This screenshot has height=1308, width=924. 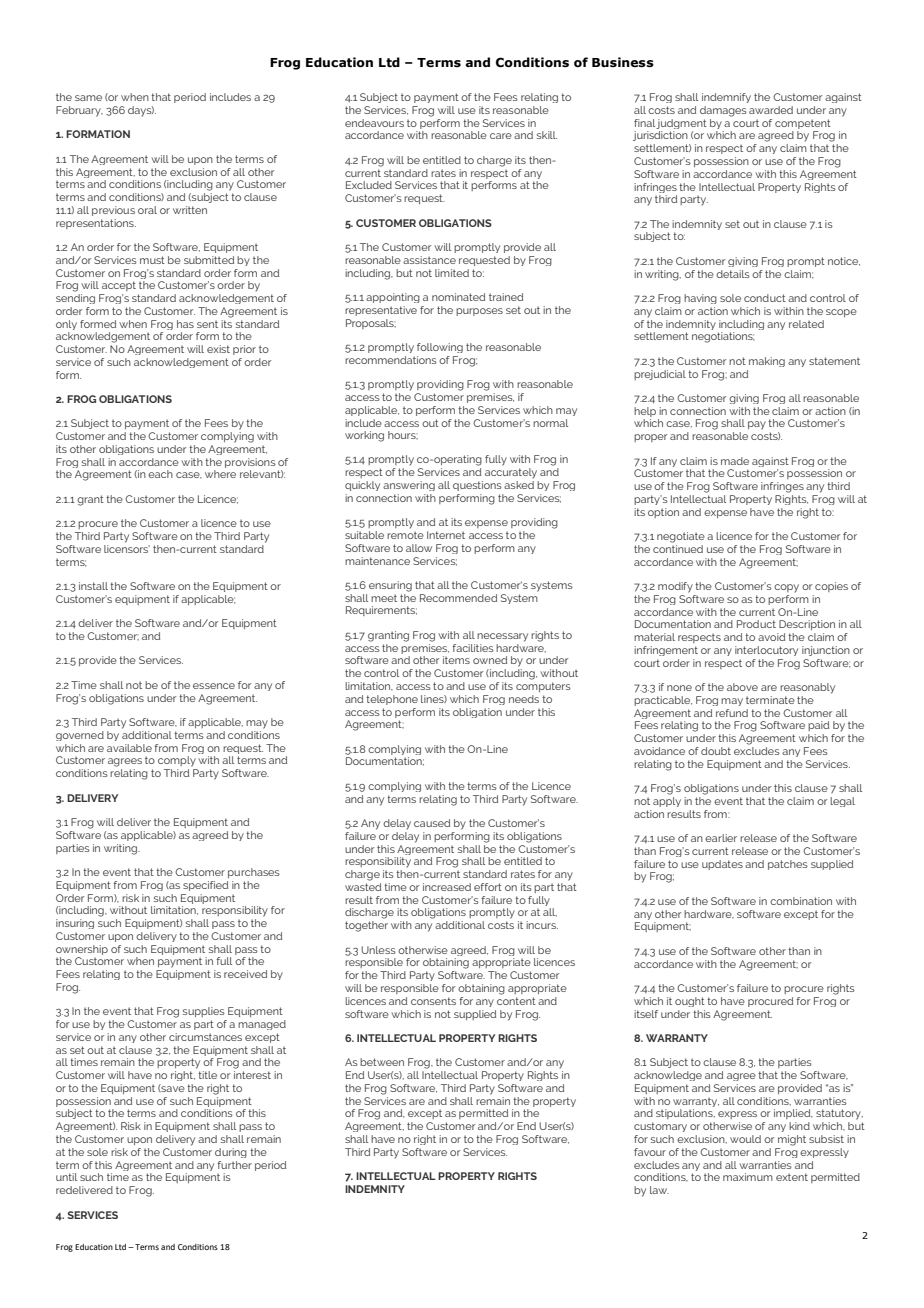 I want to click on following, so click(x=440, y=348).
